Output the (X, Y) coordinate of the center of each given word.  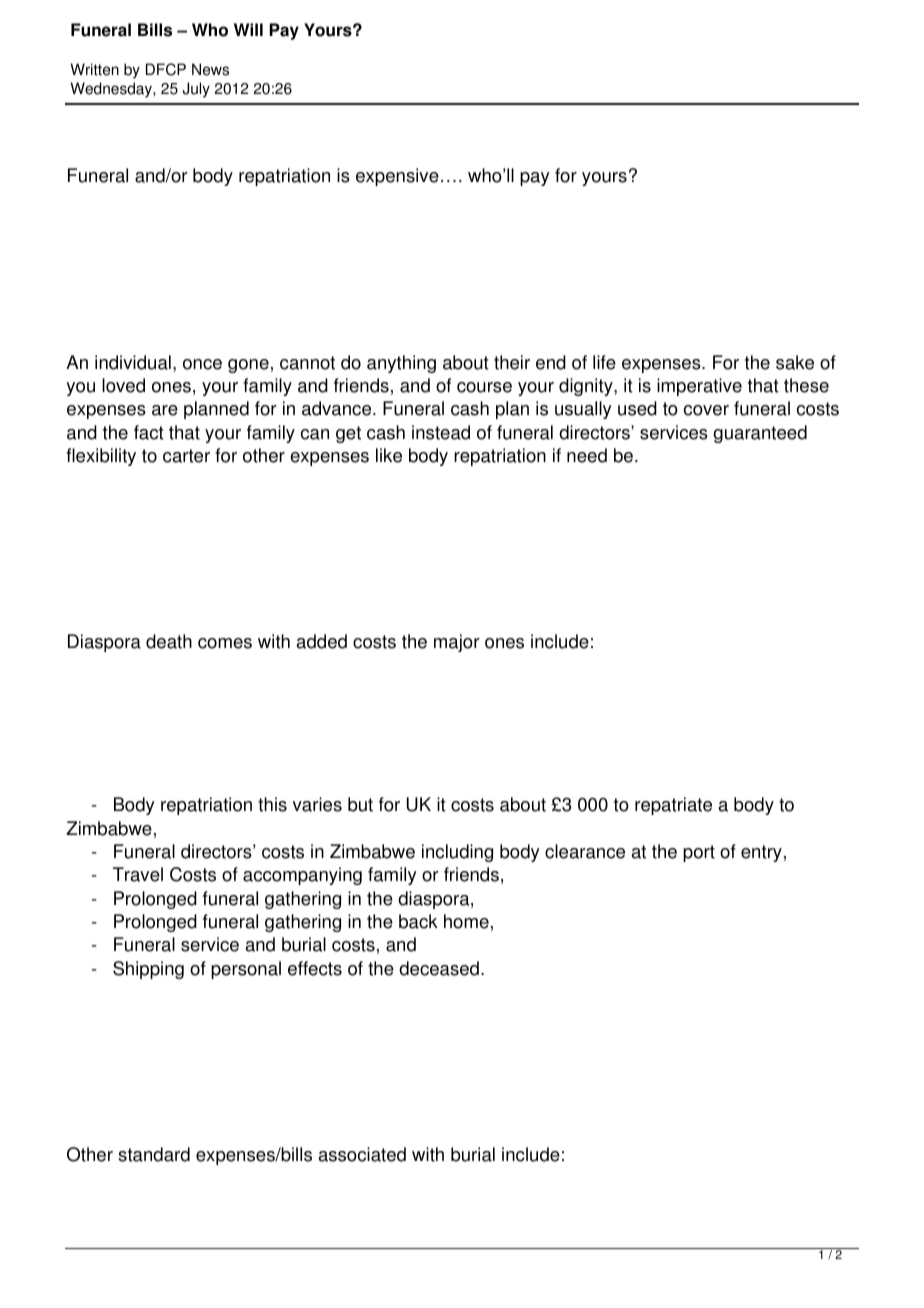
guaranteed (760, 434)
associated (362, 1154)
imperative (699, 387)
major (457, 643)
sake (795, 362)
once (202, 364)
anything (401, 364)
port (699, 853)
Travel (138, 874)
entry (761, 853)
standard (154, 1154)
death (169, 641)
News (210, 69)
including (457, 853)
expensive (397, 177)
